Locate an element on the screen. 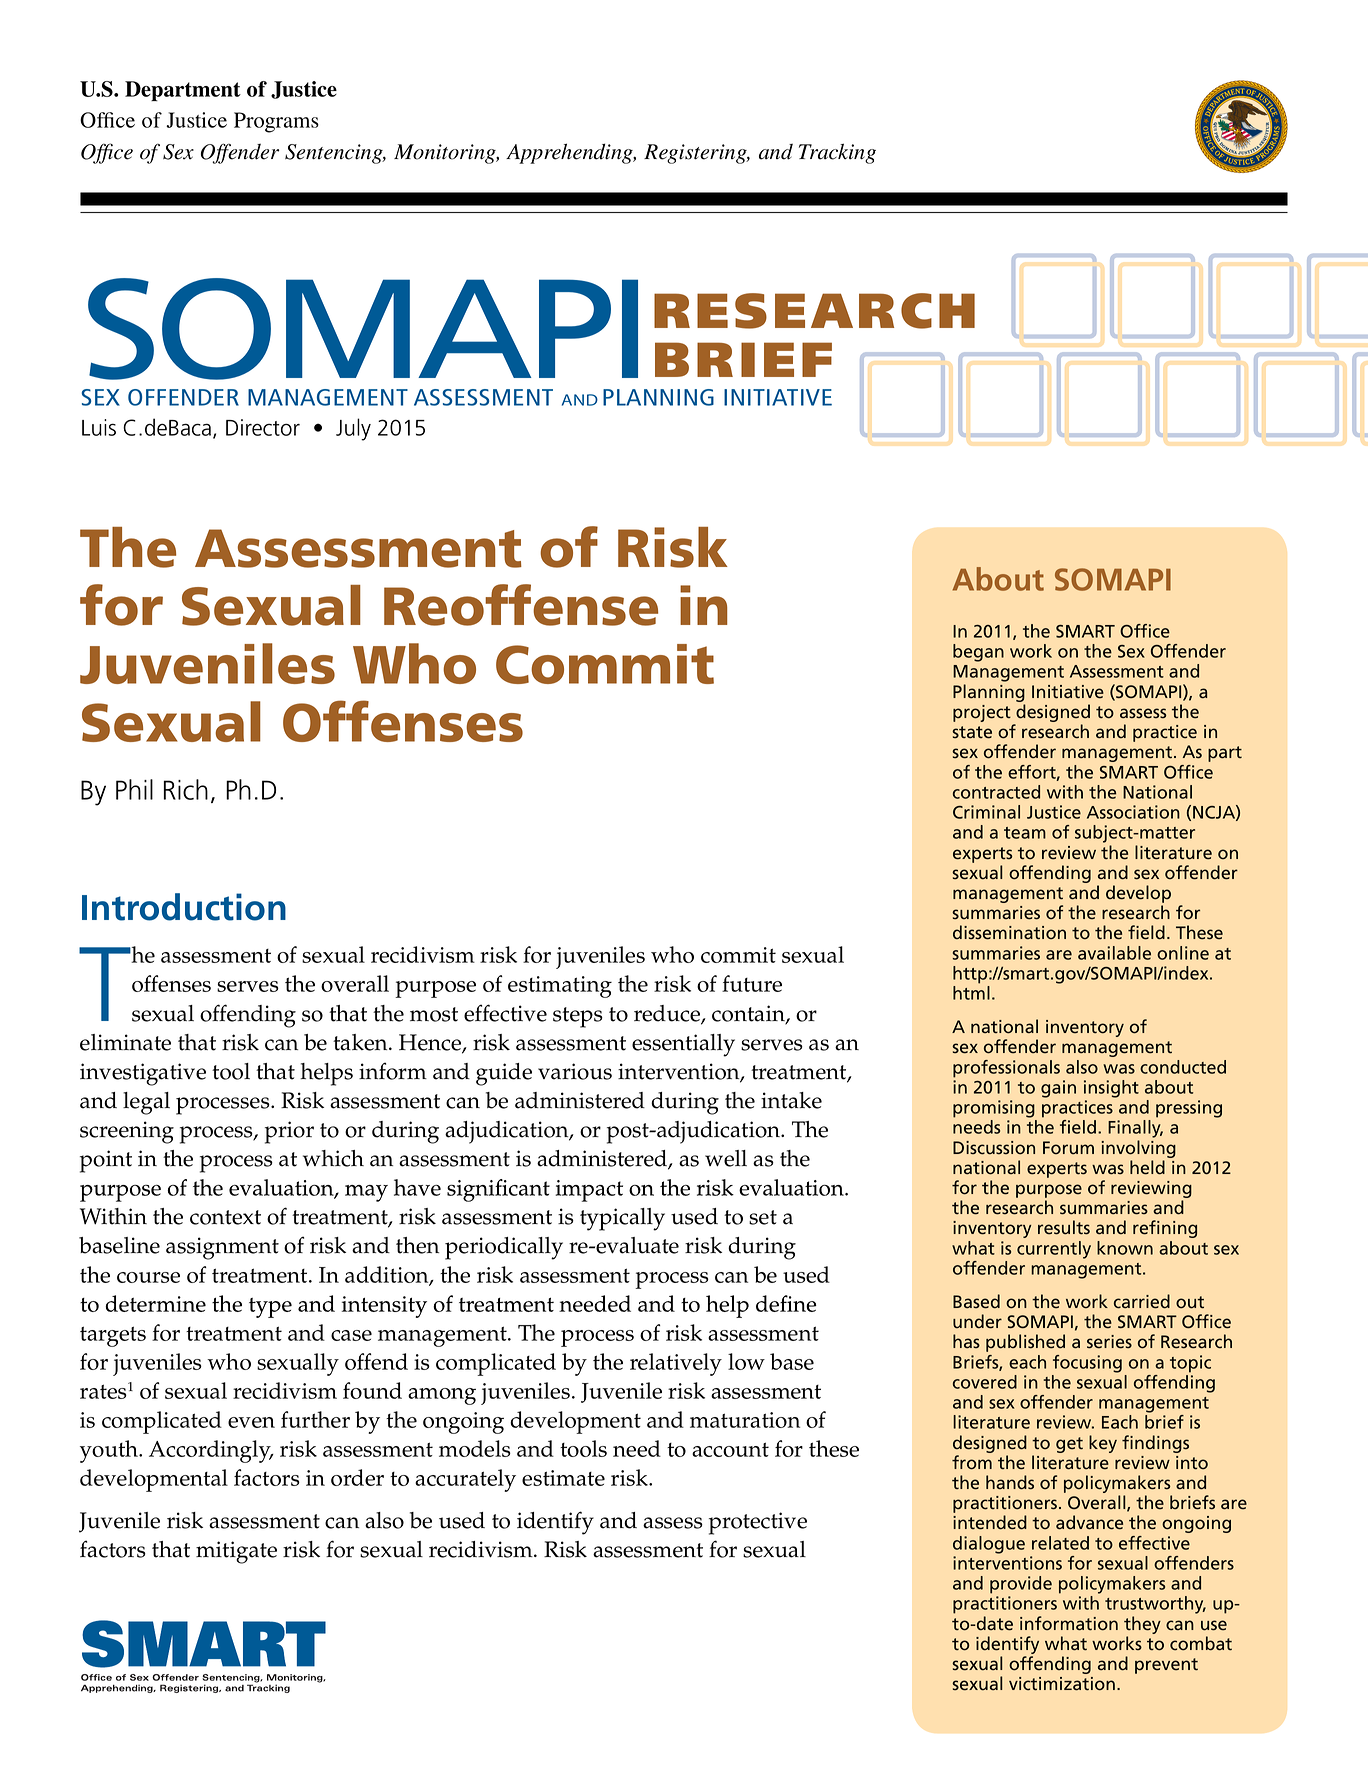 The image size is (1368, 1770). protective is located at coordinates (758, 1523).
